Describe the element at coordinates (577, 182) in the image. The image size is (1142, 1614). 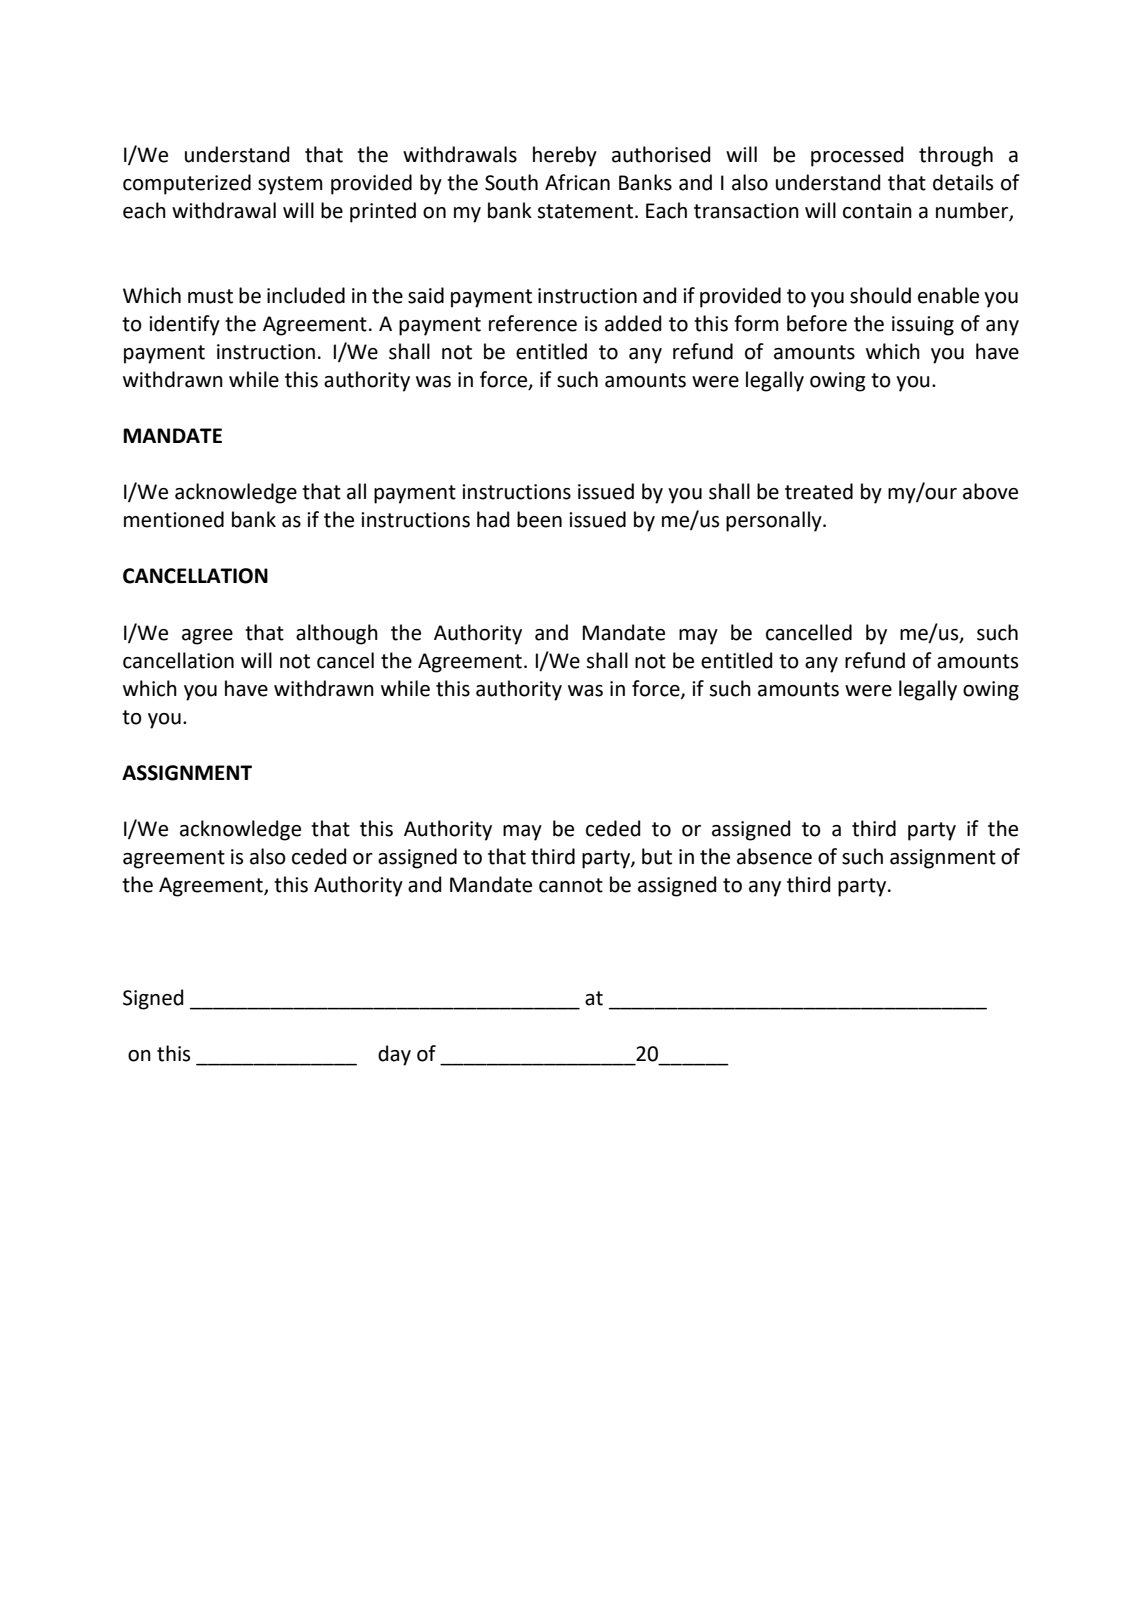
I see `African` at that location.
